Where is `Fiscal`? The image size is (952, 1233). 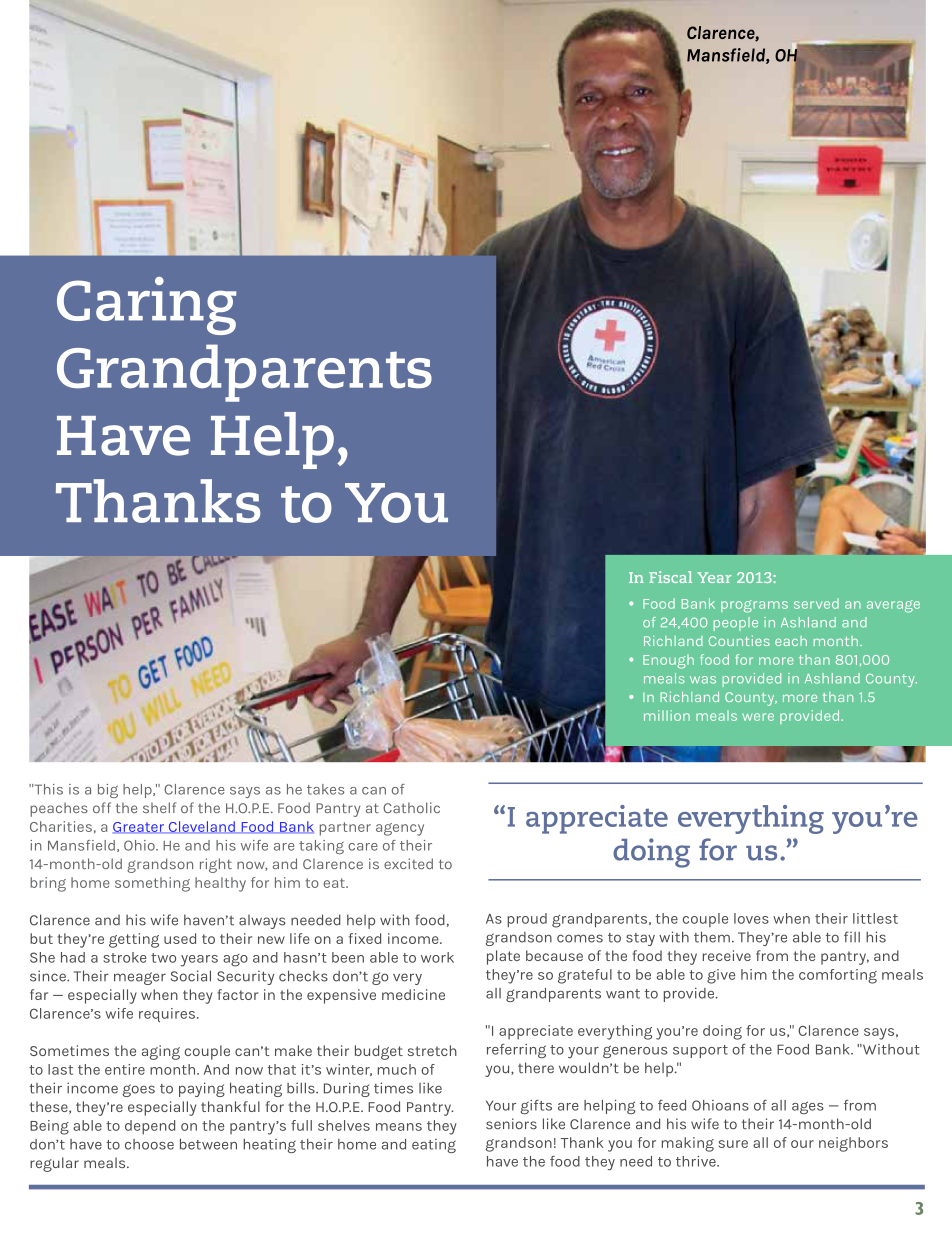
Fiscal is located at coordinates (670, 577).
